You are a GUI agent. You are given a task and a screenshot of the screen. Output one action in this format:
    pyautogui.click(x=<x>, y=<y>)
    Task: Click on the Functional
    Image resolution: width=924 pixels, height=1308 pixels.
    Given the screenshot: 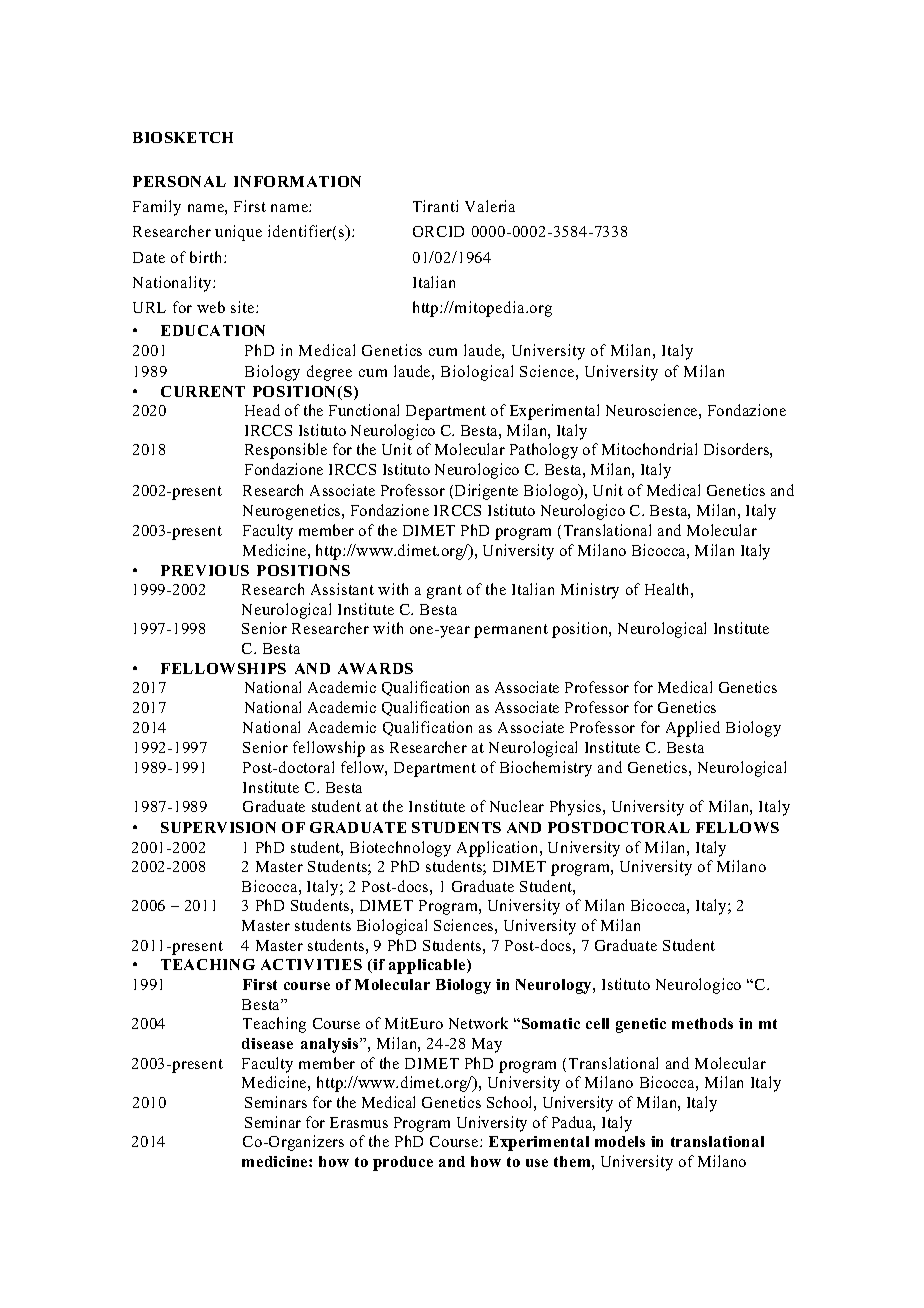 What is the action you would take?
    pyautogui.click(x=364, y=410)
